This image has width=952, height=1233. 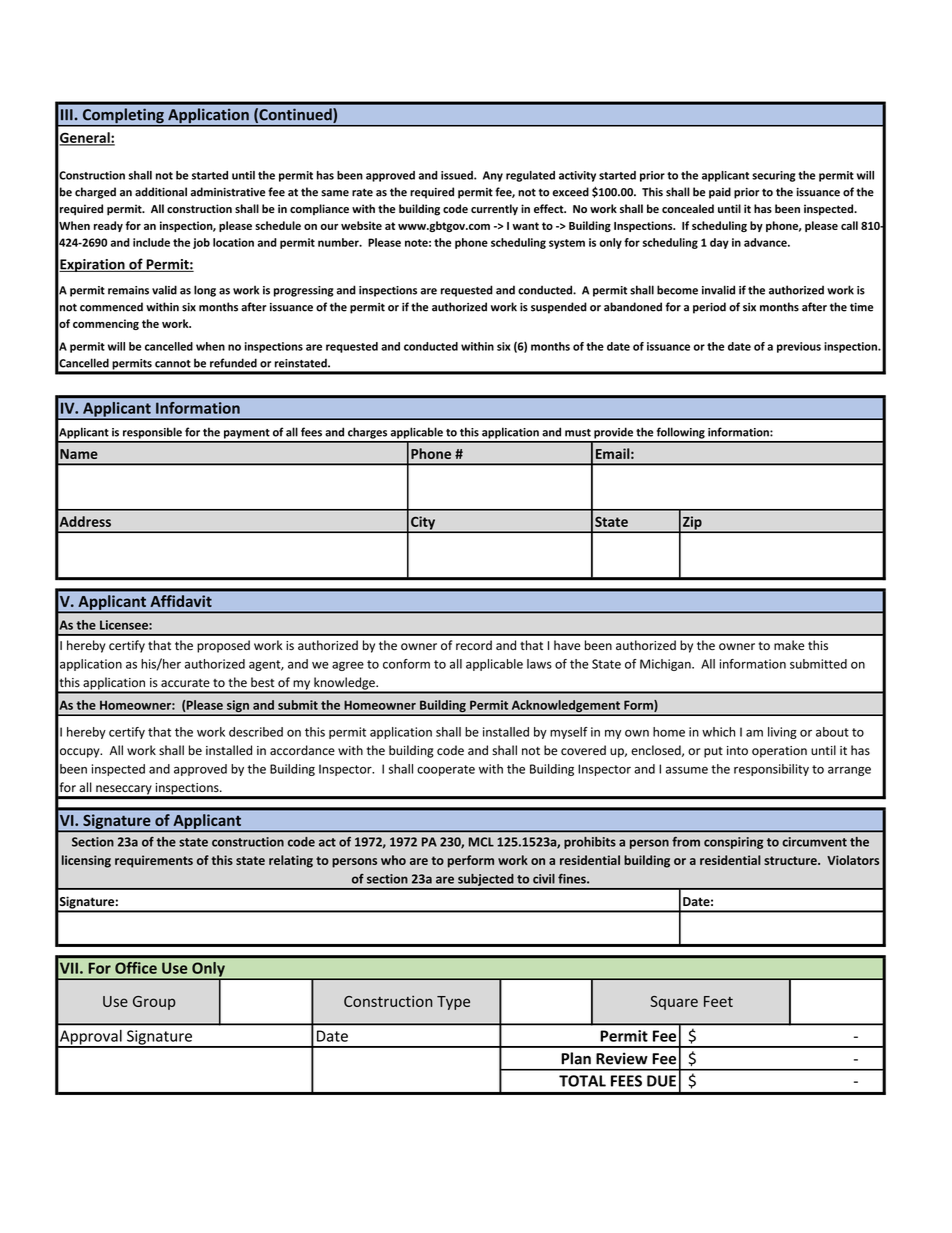 I want to click on record, so click(x=474, y=645).
